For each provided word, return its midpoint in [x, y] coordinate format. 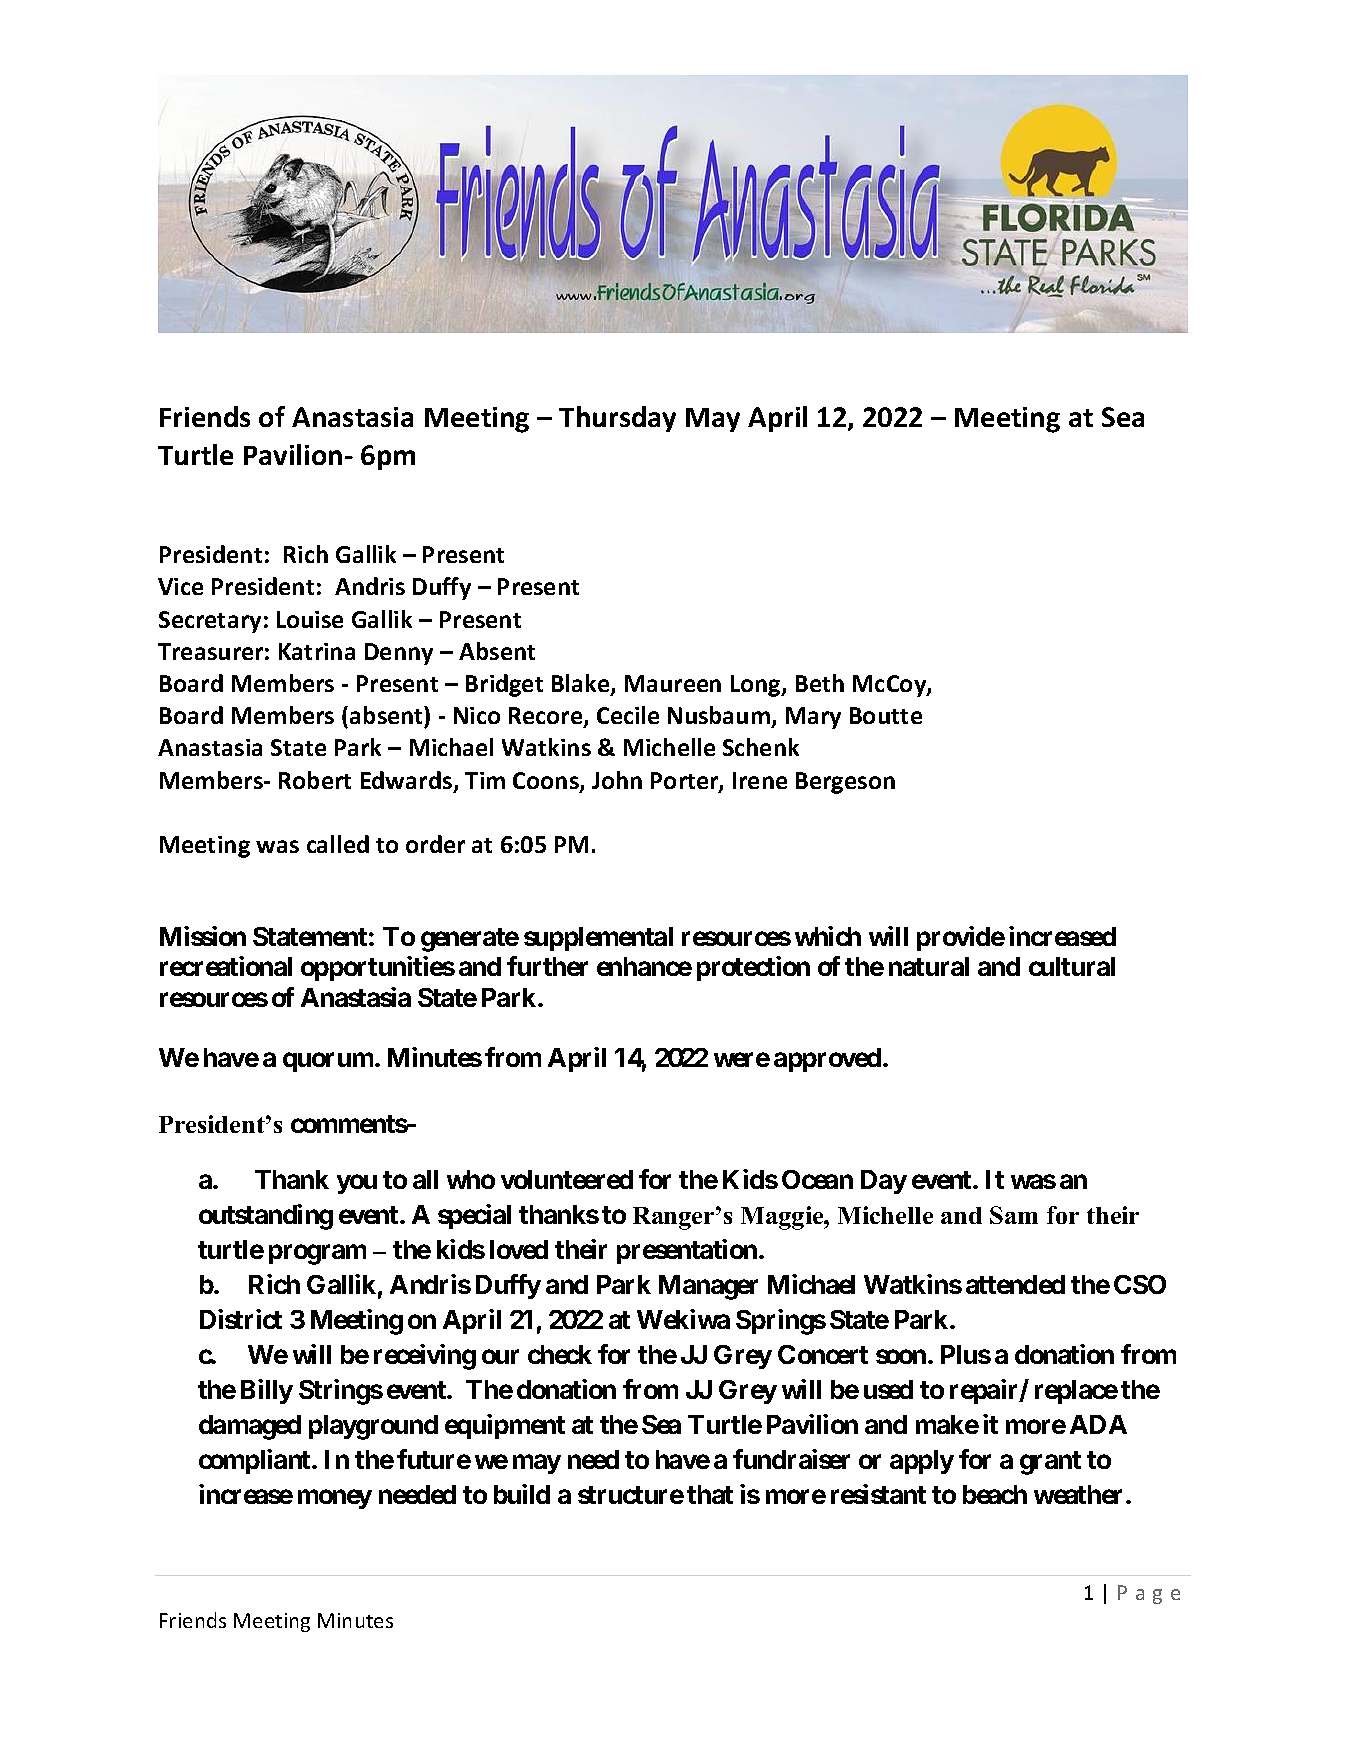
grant [1050, 1463]
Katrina [317, 651]
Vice [180, 586]
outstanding [266, 1217]
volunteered [567, 1179]
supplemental [598, 939]
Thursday [617, 419]
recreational [226, 966]
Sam [1014, 1215]
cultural [1072, 966]
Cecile [628, 715]
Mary [813, 718]
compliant [256, 1461]
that [710, 1494]
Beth [820, 683]
